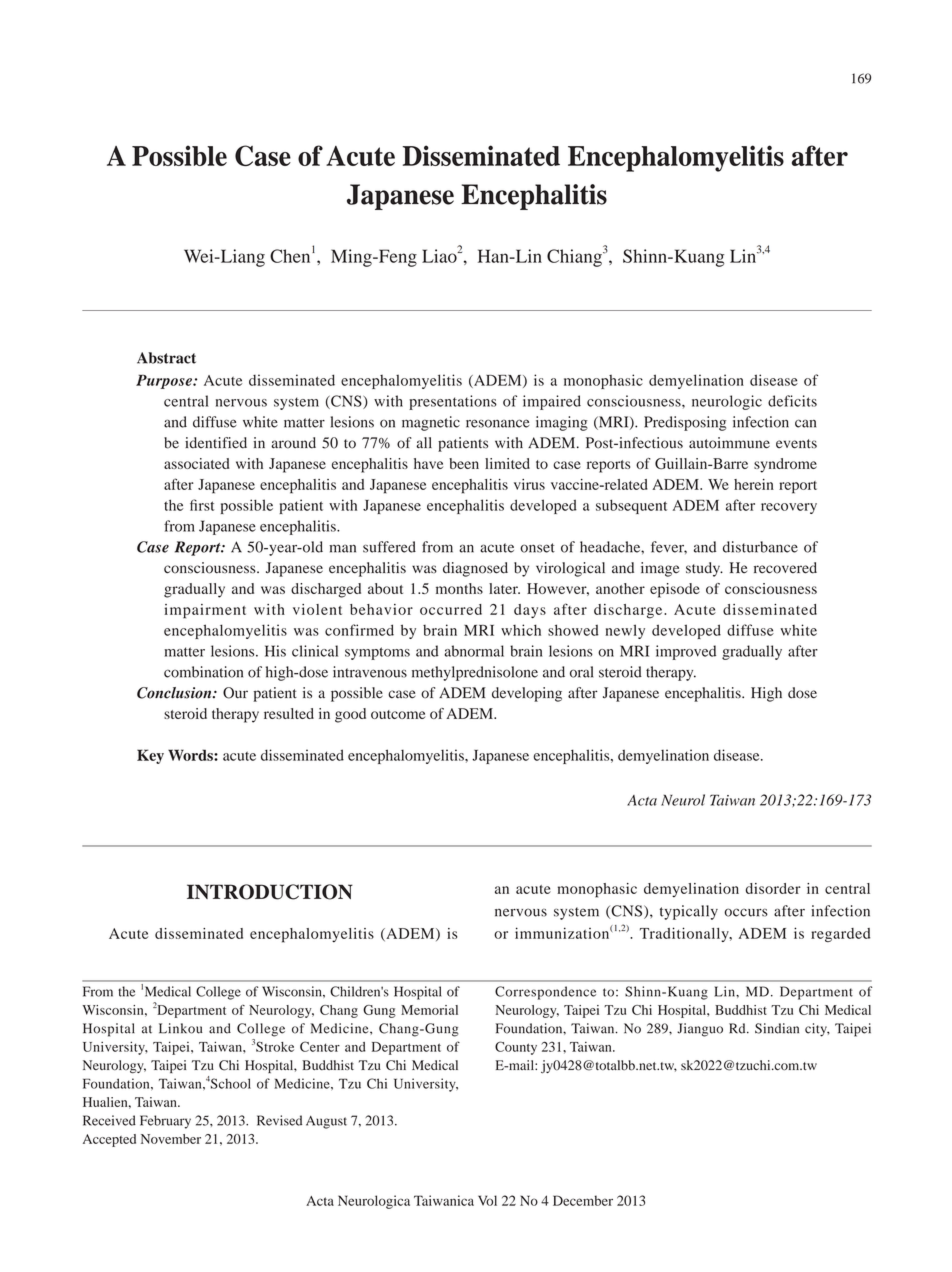 Image resolution: width=952 pixels, height=1272 pixels. What do you see at coordinates (792, 401) in the page?
I see `deficits` at bounding box center [792, 401].
